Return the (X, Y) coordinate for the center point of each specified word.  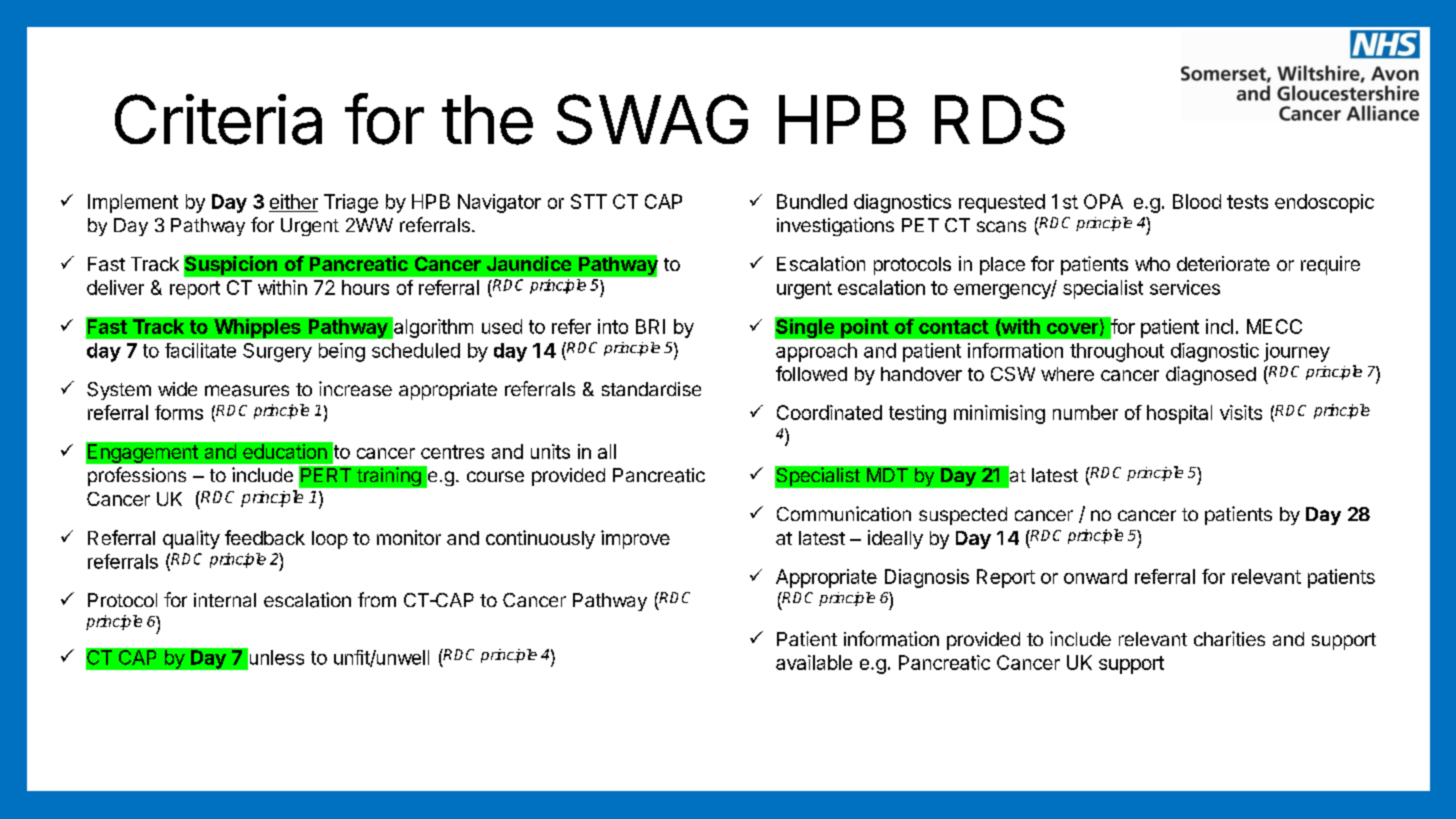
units (550, 451)
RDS (1000, 119)
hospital (1179, 414)
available (814, 662)
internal (225, 600)
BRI (650, 326)
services (1185, 287)
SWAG (652, 119)
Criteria (218, 119)
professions (137, 476)
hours (365, 287)
